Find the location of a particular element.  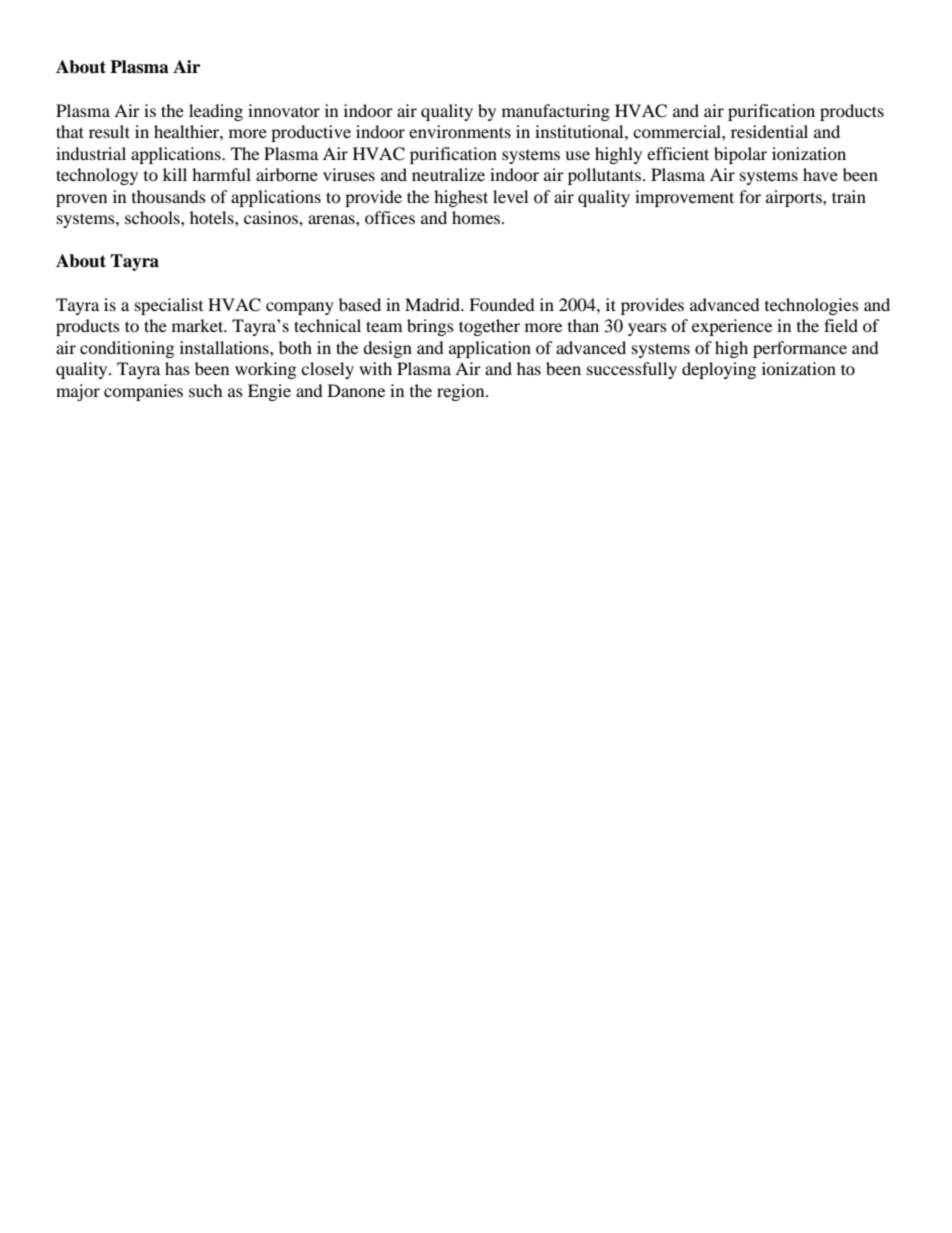

residential is located at coordinates (769, 131).
